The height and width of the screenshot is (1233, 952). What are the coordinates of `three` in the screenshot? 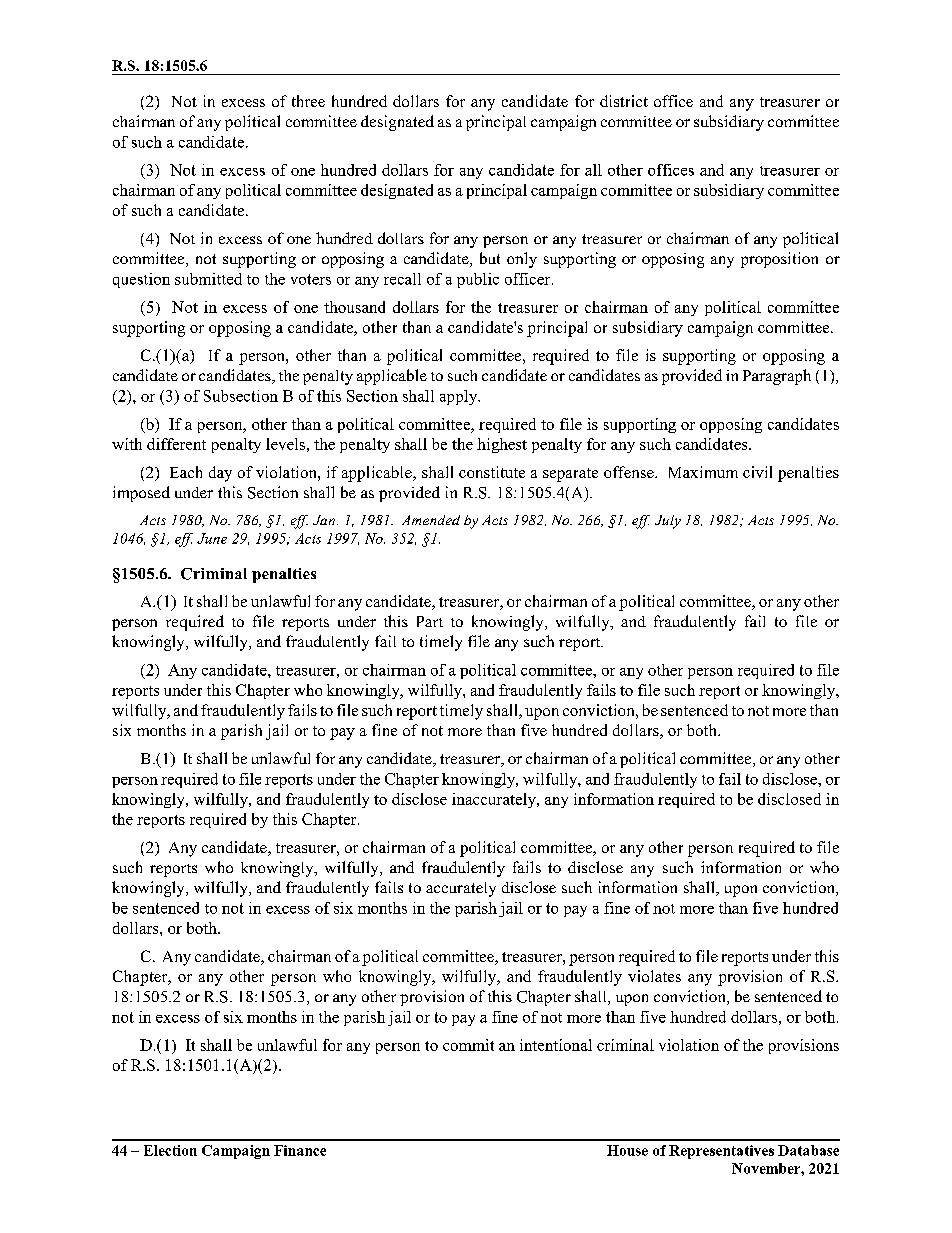 It's located at (308, 101).
